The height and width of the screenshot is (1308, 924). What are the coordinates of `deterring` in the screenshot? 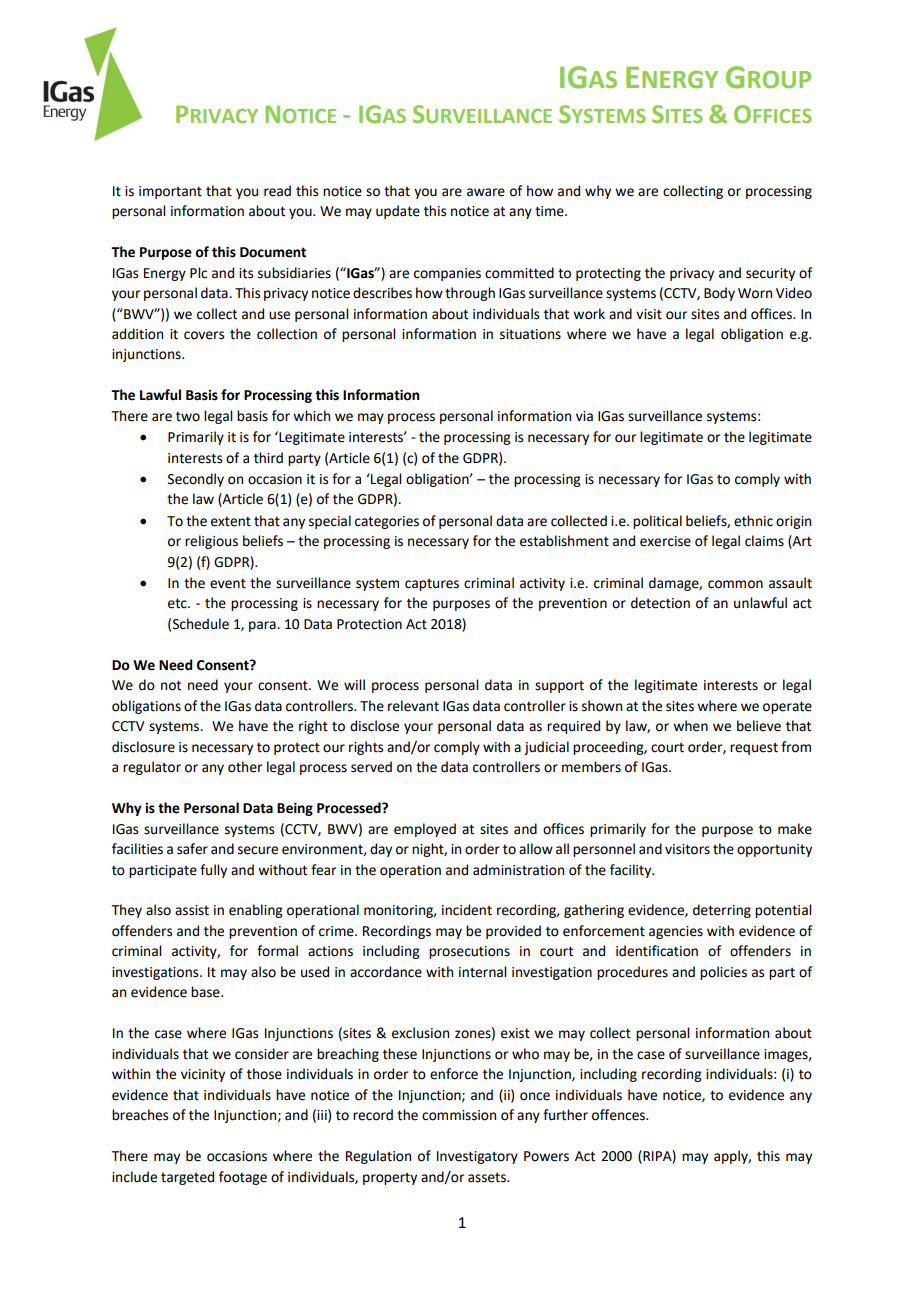 It's located at (722, 911).
